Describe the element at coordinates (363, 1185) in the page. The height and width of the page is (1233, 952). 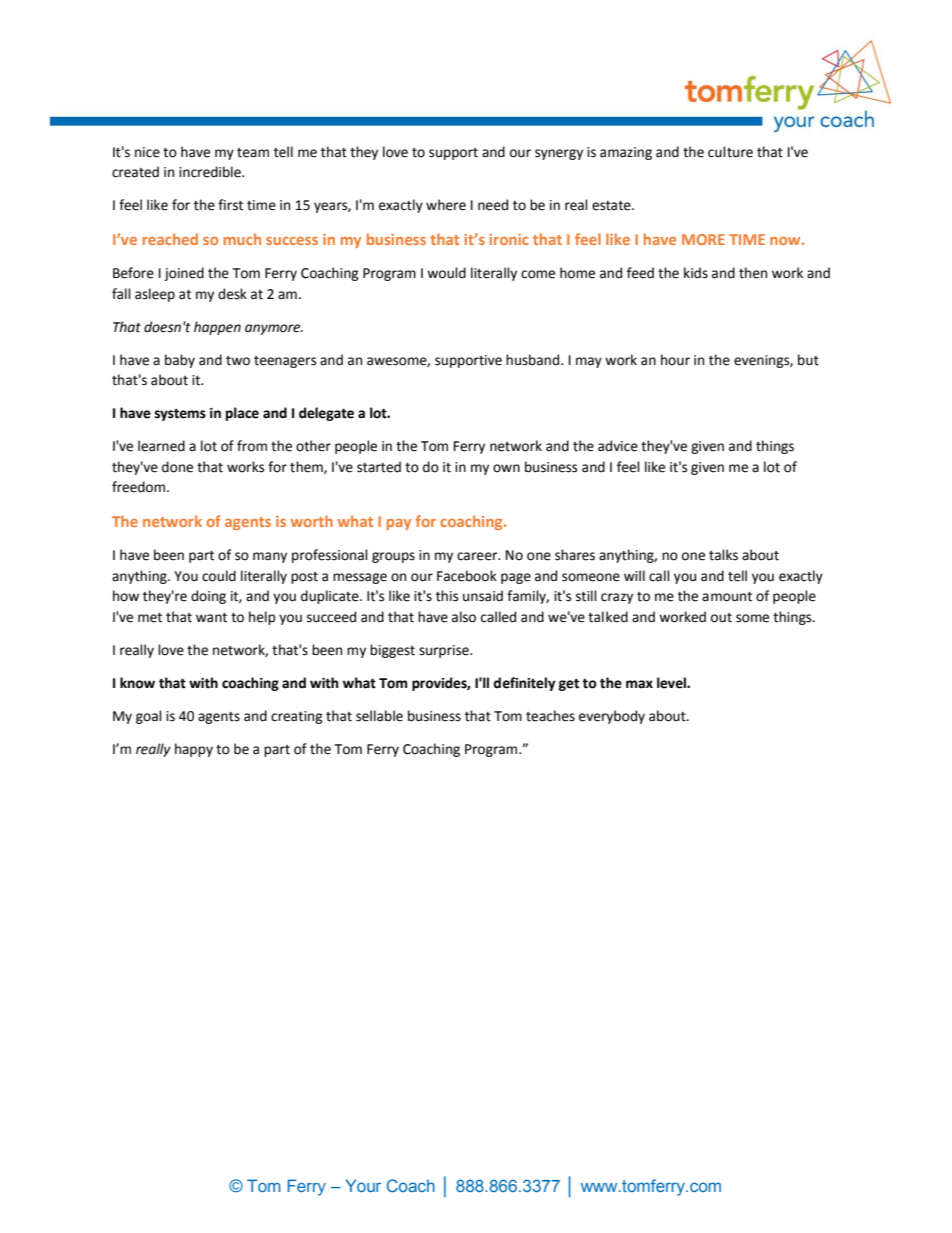
I see `Your` at that location.
